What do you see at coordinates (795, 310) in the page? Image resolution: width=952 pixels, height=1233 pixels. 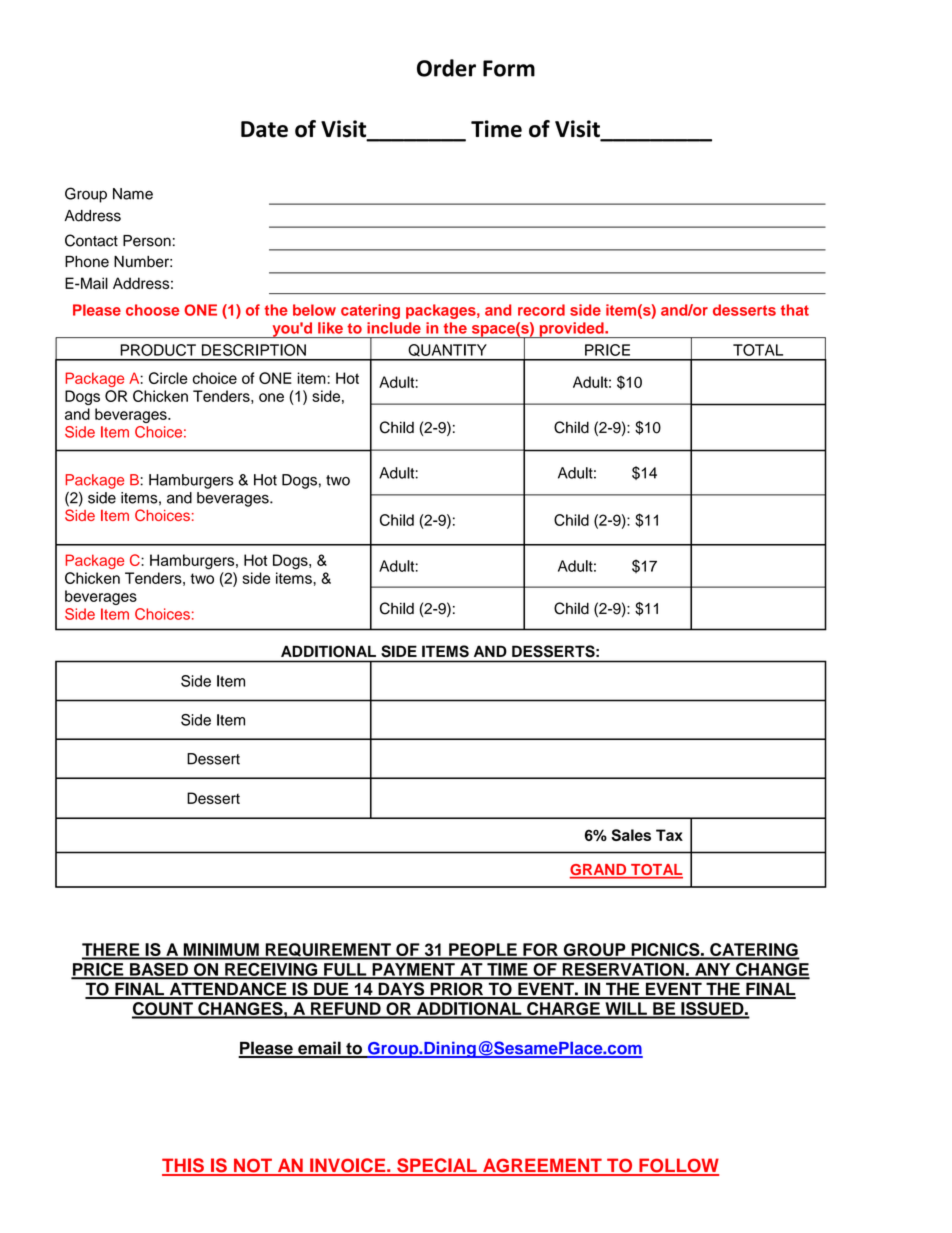 I see `that` at bounding box center [795, 310].
